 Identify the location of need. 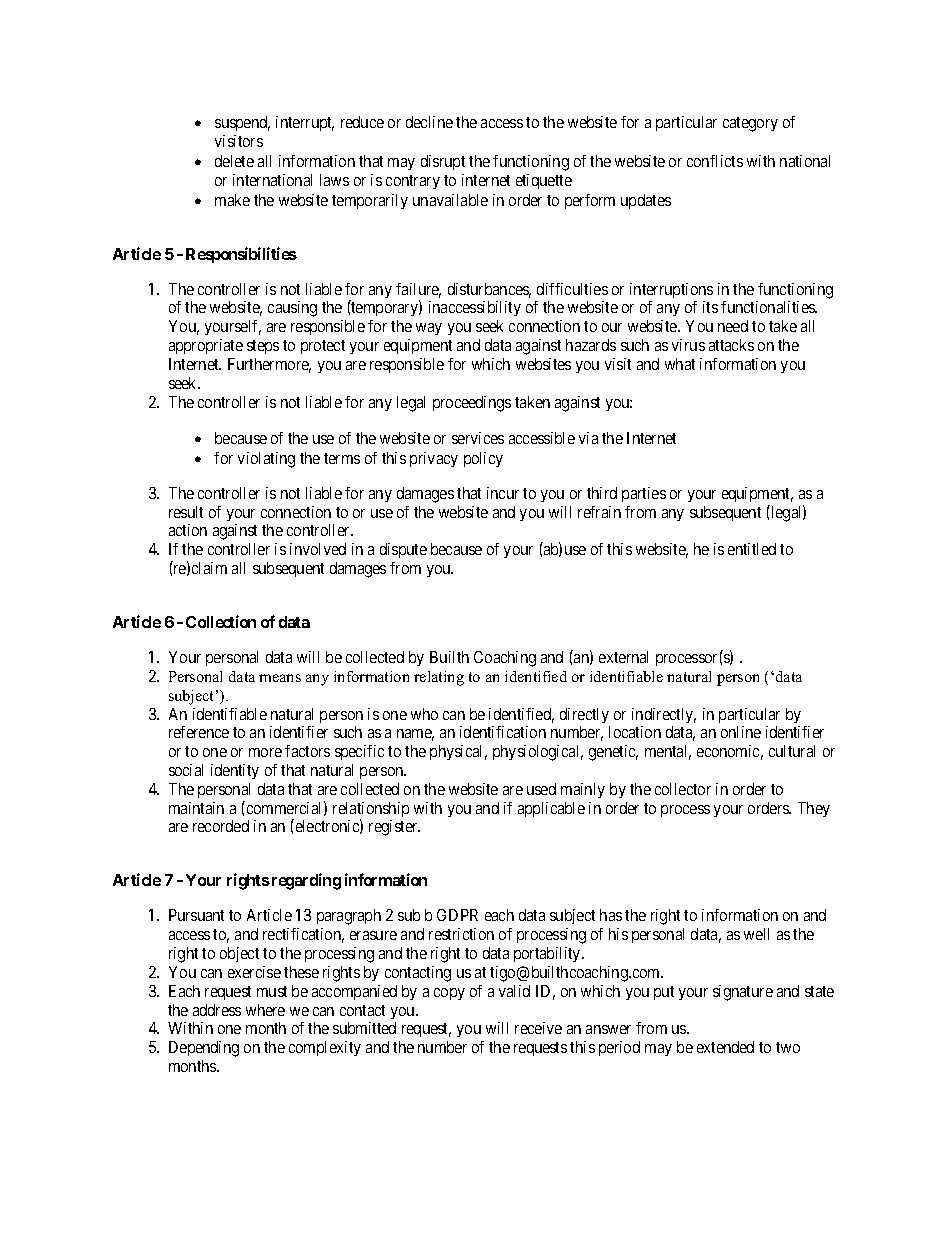
(733, 326).
